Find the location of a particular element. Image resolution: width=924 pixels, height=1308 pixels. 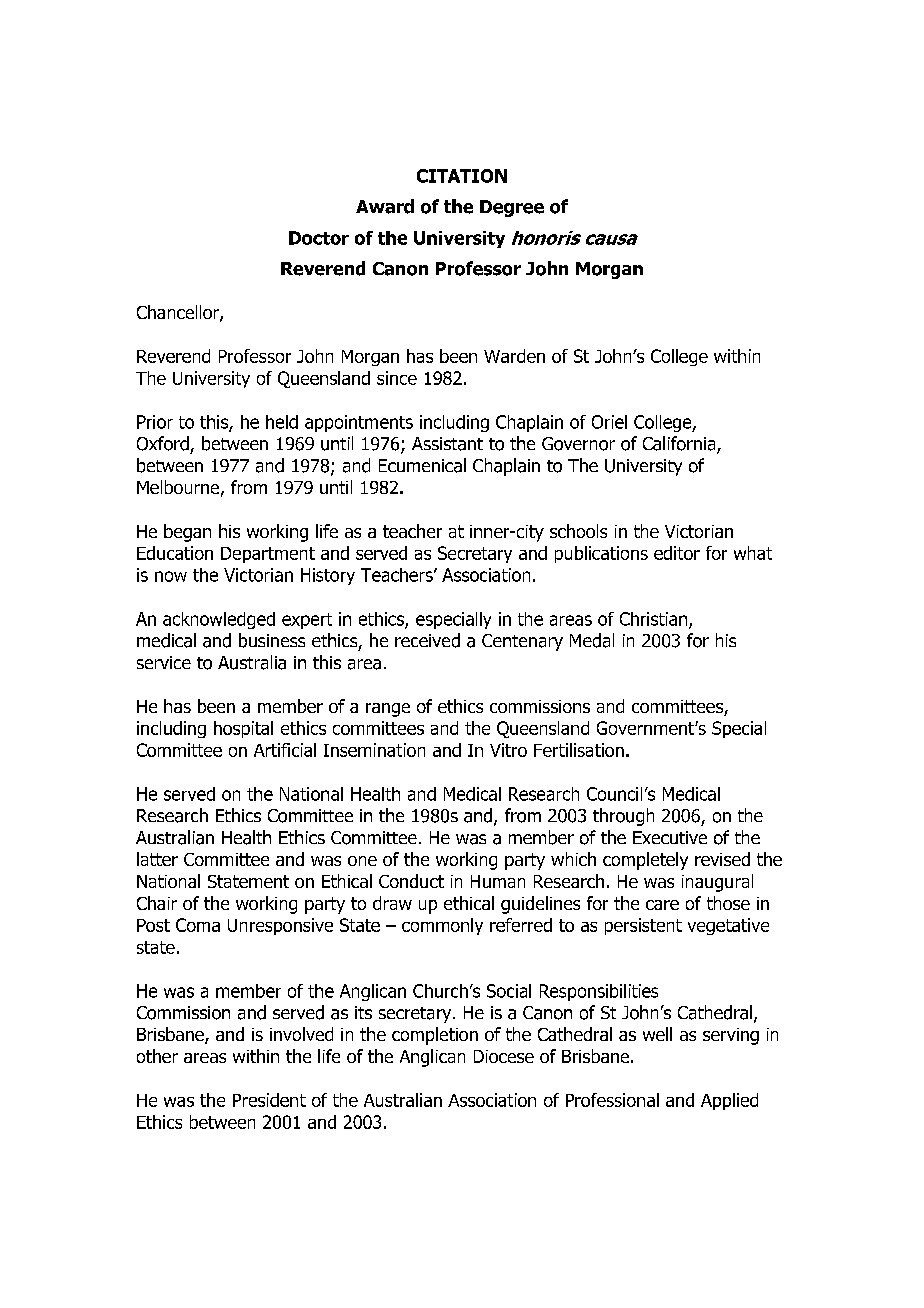

Doctor is located at coordinates (319, 238).
